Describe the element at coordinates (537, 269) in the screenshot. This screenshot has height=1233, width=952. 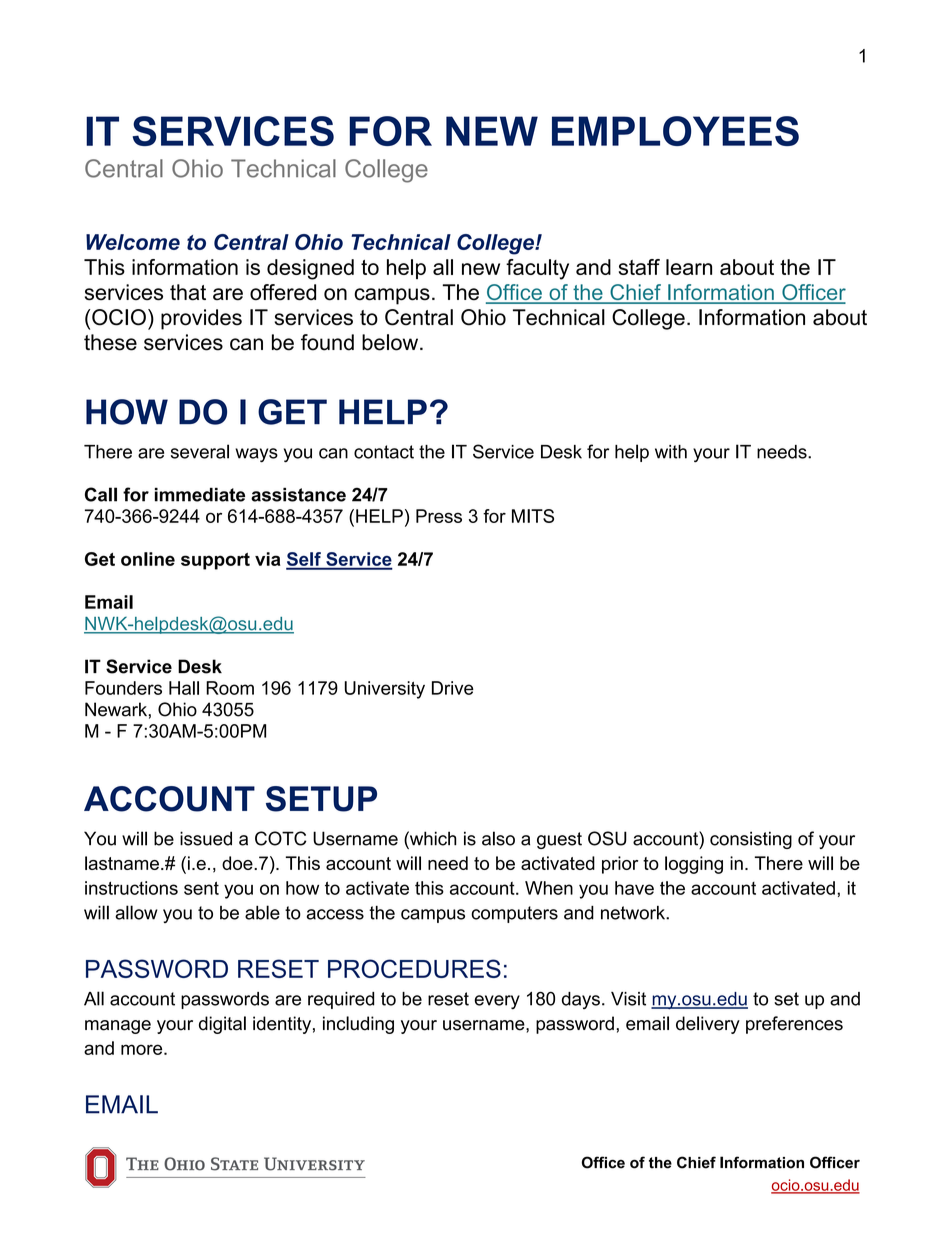
I see `faculty` at that location.
